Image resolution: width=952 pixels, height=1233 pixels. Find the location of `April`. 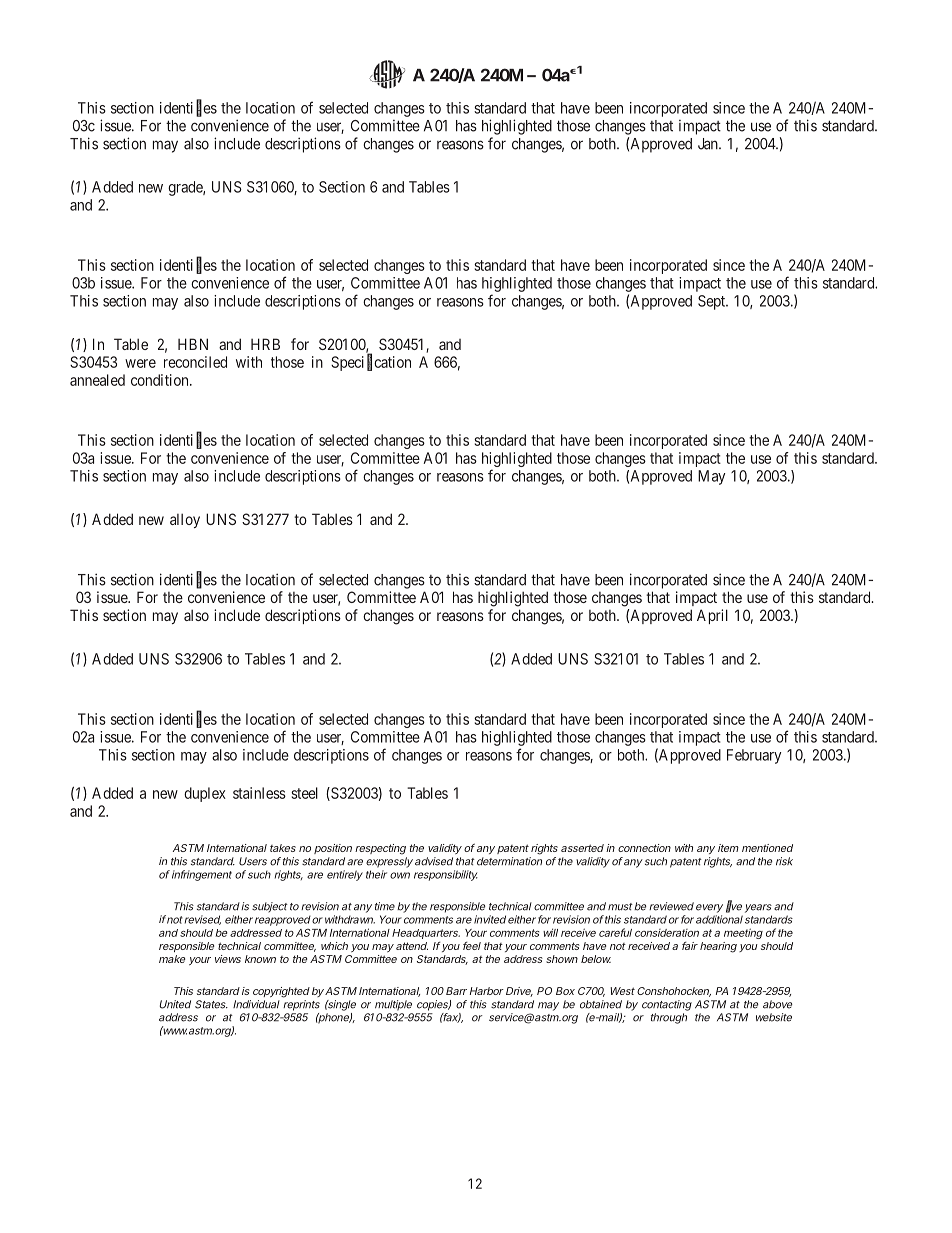

April is located at coordinates (712, 616).
